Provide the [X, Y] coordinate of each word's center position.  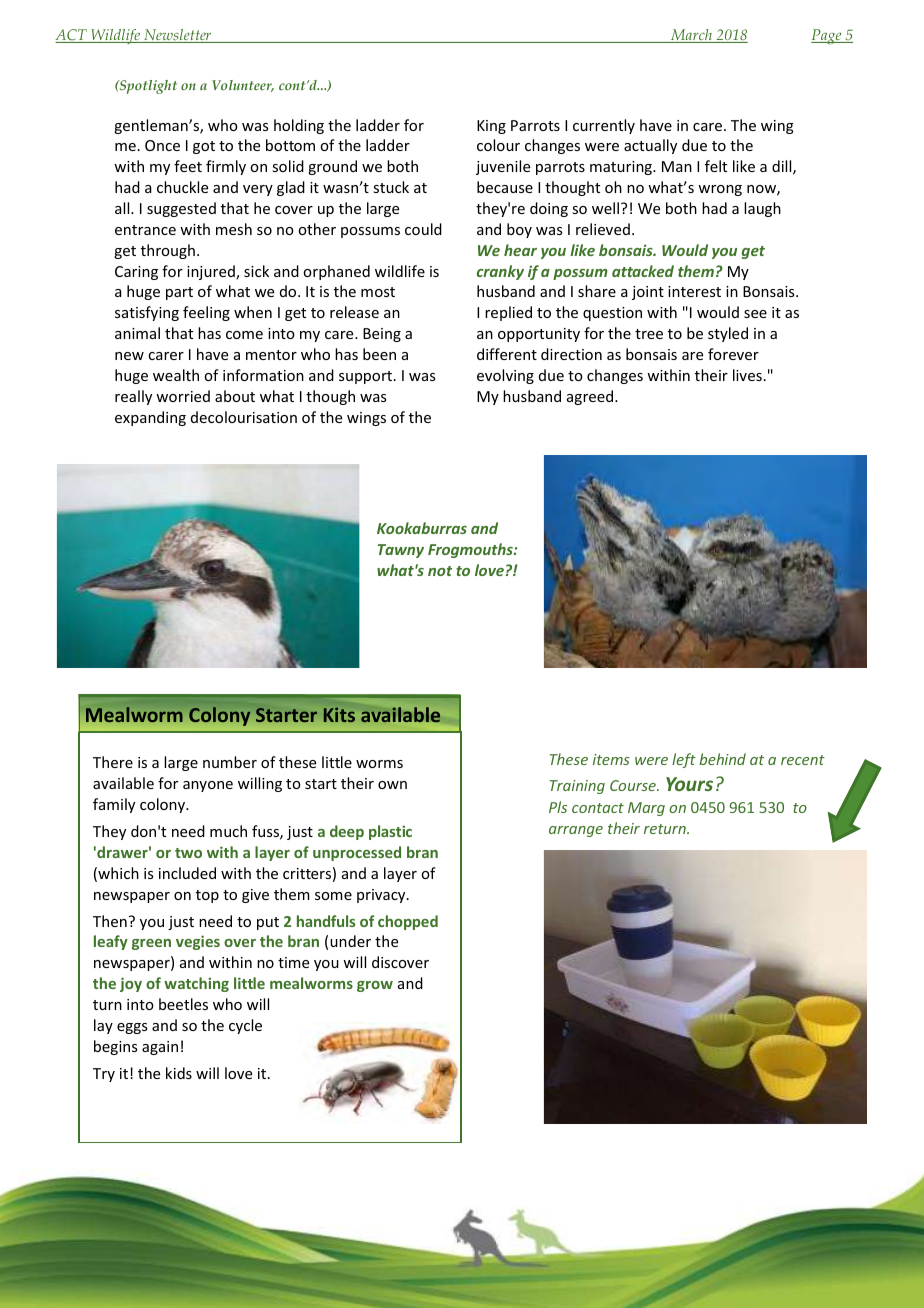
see [755, 314]
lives [747, 375]
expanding [150, 418]
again [160, 1048]
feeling [206, 313]
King [491, 127]
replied [508, 313]
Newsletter [178, 36]
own [392, 785]
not [440, 571]
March [691, 36]
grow [375, 986]
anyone [208, 786]
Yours [689, 784]
